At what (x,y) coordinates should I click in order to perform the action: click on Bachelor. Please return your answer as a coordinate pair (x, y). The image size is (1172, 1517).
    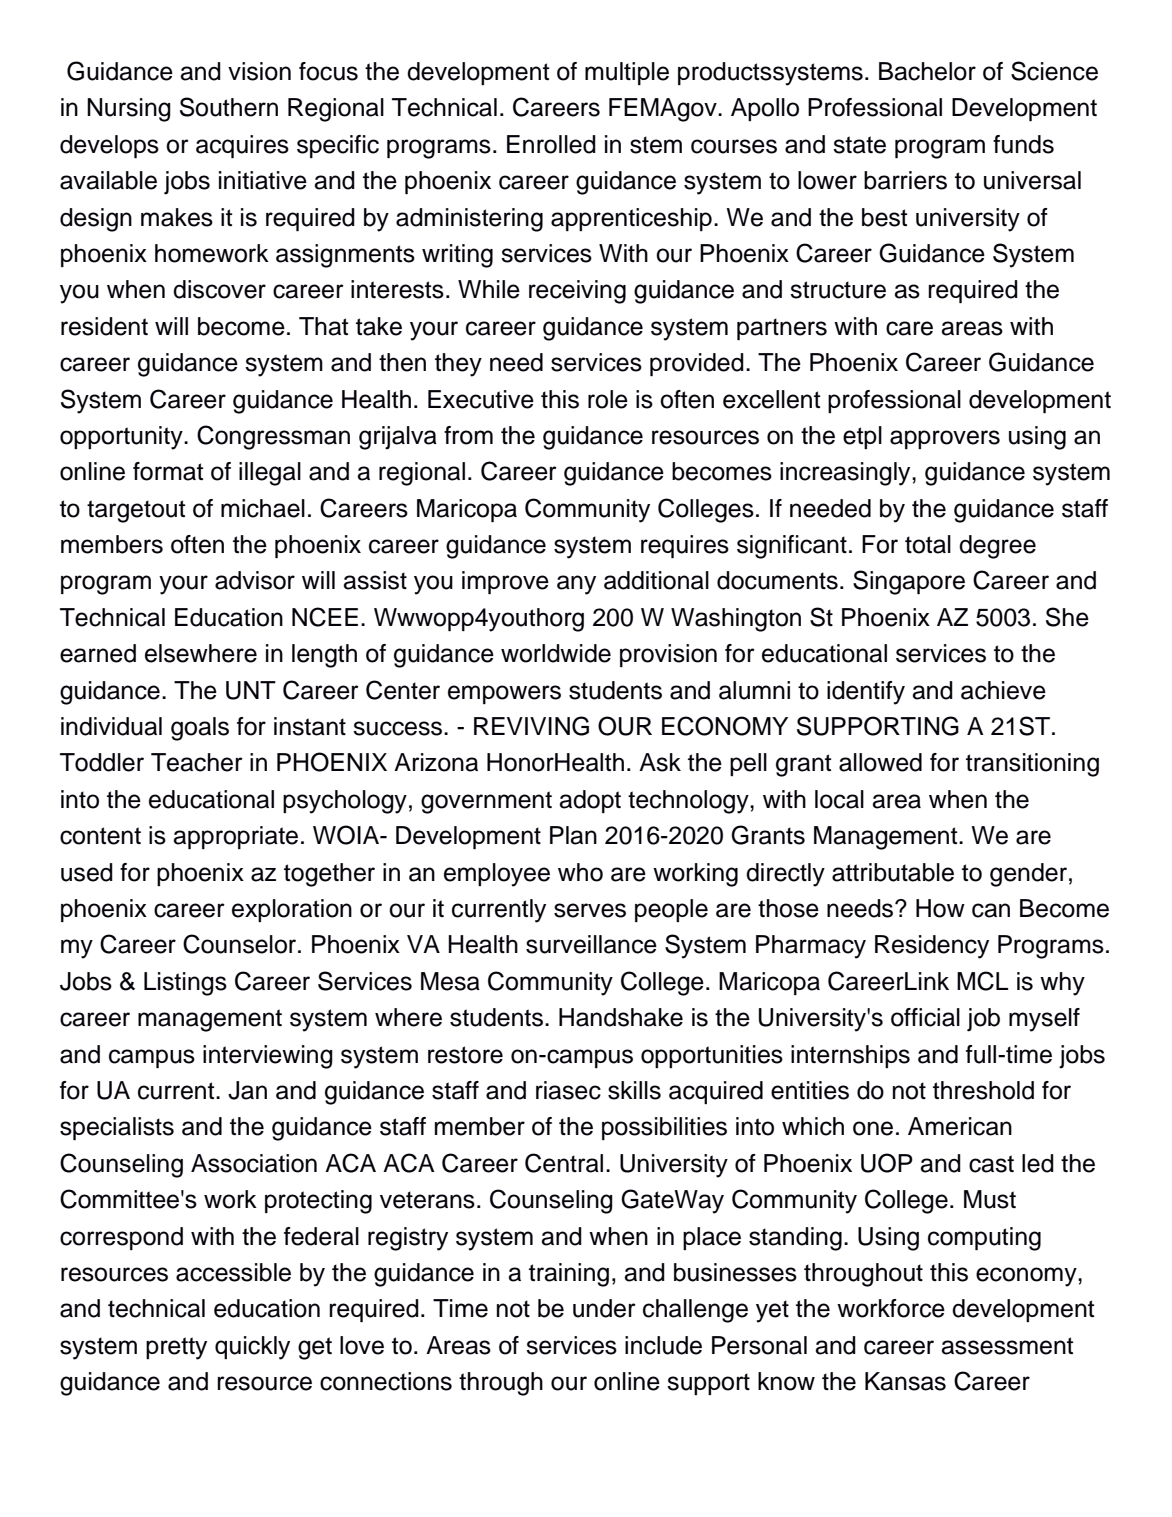
    Looking at the image, I should click on (927, 71).
